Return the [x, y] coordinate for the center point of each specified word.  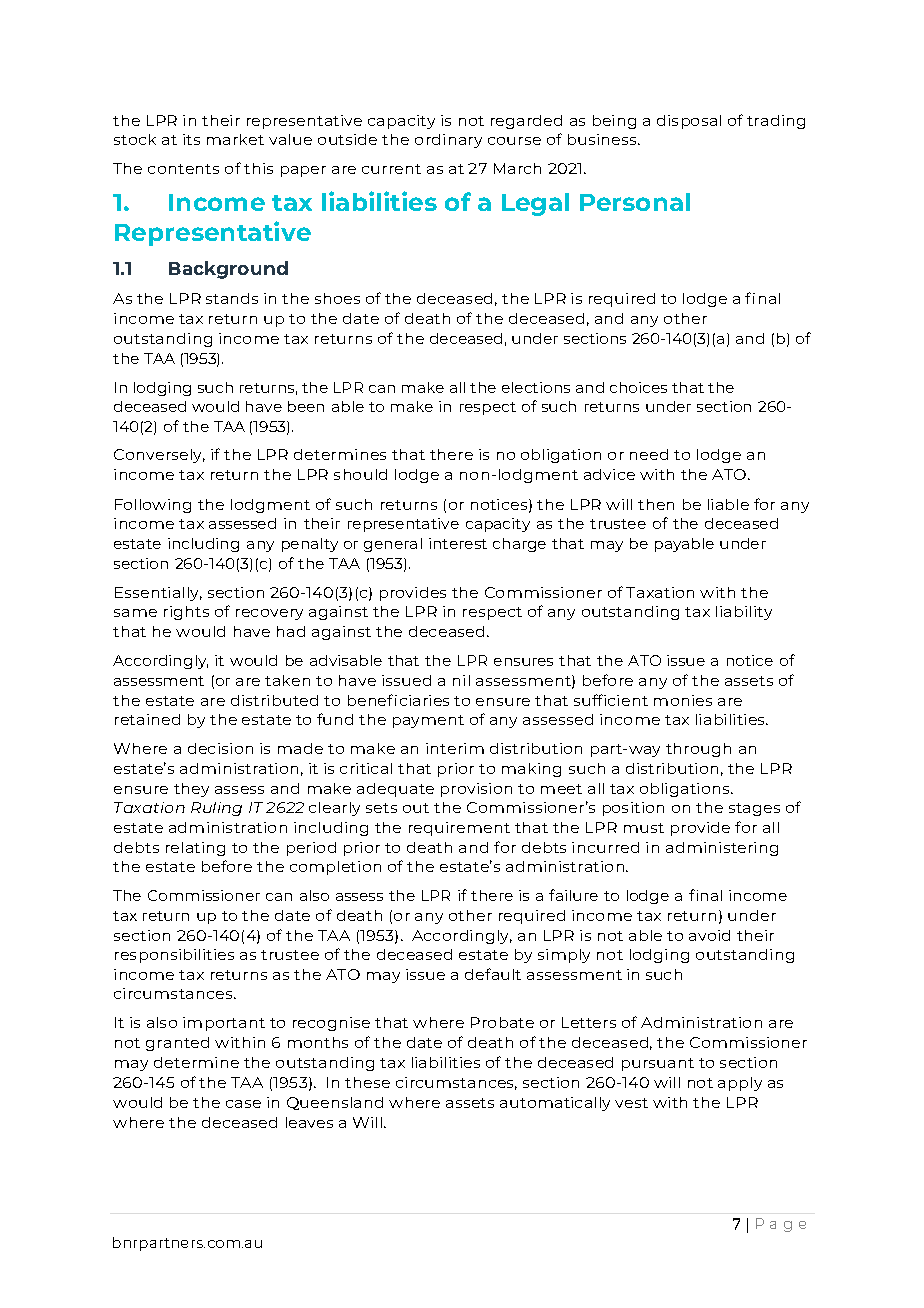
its [191, 139]
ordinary [448, 141]
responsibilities [174, 956]
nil [461, 680]
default [493, 974]
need [649, 454]
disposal [689, 122]
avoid [709, 935]
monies [683, 700]
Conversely [159, 456]
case [243, 1104]
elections [536, 387]
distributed [274, 700]
